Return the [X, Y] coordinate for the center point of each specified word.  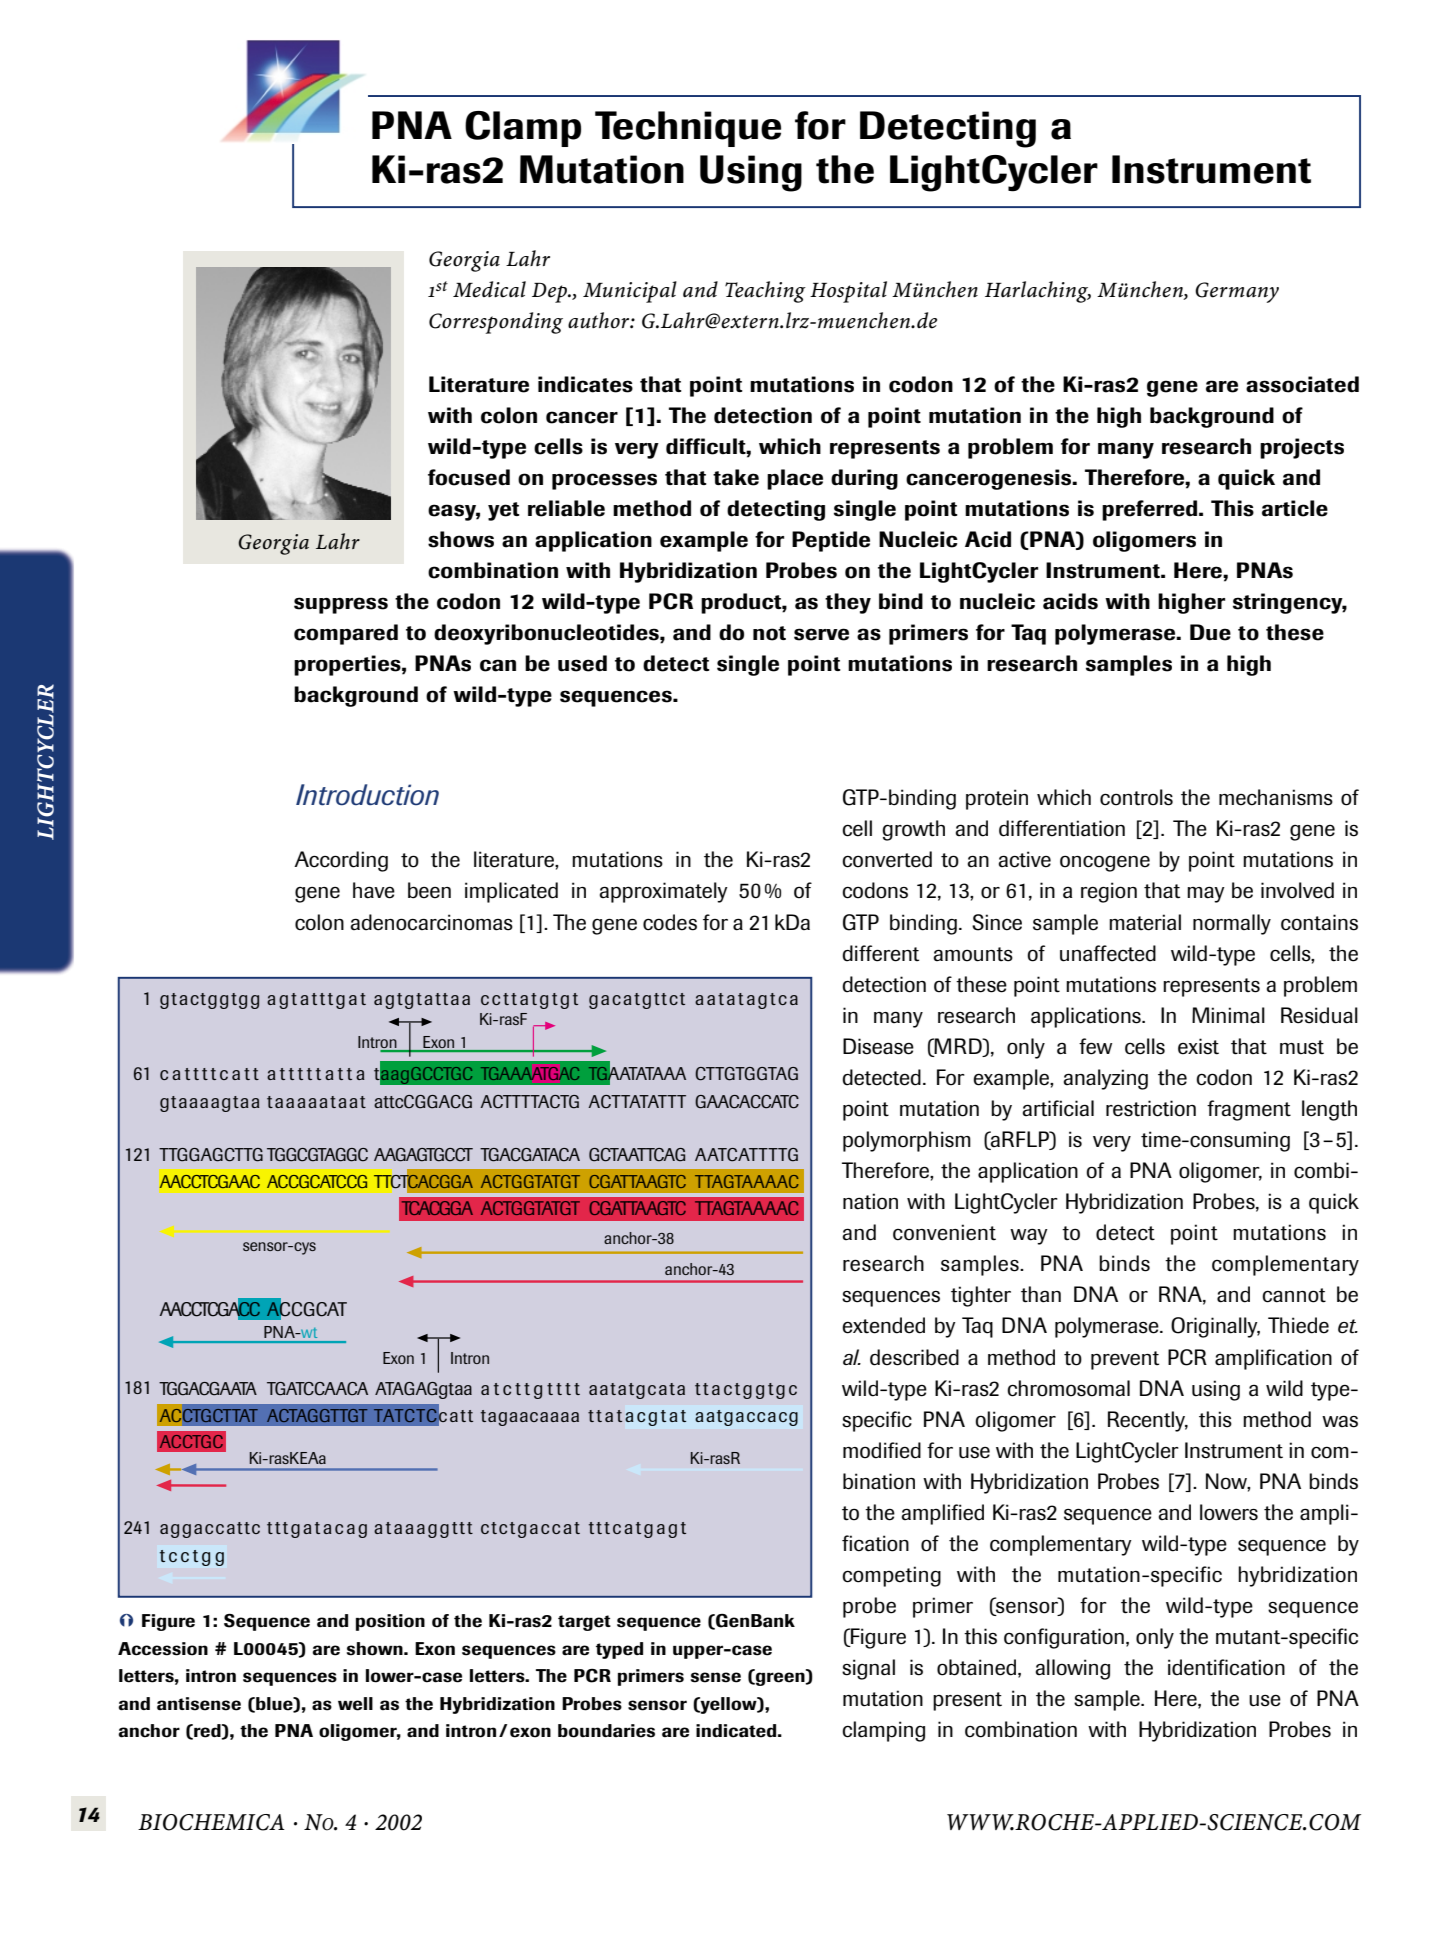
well [355, 1704]
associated [1302, 384]
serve [821, 634]
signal [868, 1669]
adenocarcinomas [432, 922]
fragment [1249, 1110]
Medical [489, 289]
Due [1210, 632]
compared [346, 634]
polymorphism [907, 1141]
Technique [688, 129]
